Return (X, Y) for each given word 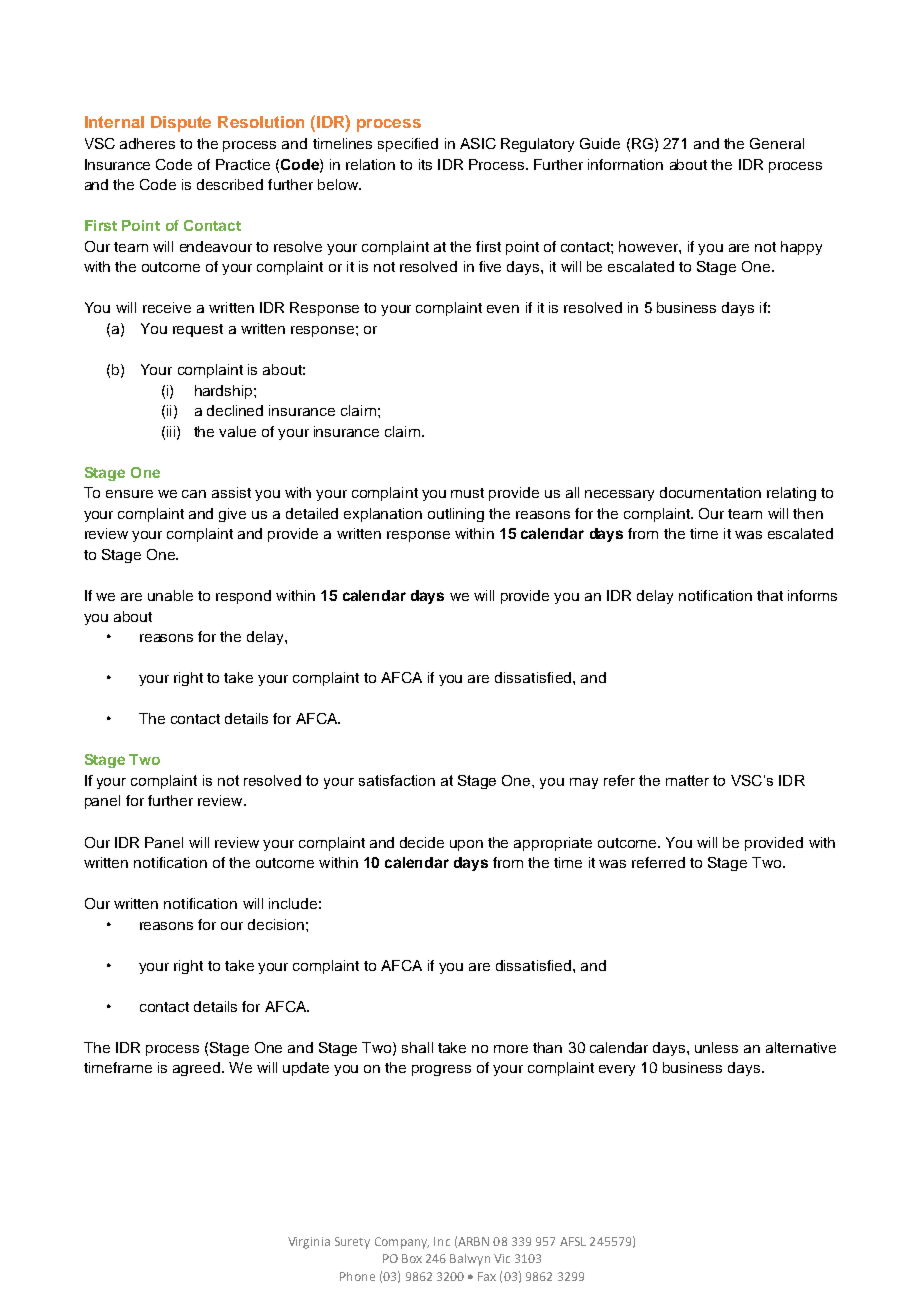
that (770, 595)
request (198, 330)
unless (716, 1047)
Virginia (309, 1243)
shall (417, 1047)
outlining (456, 515)
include (293, 903)
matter (687, 780)
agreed (198, 1069)
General (777, 143)
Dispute (181, 124)
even (503, 309)
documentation (710, 492)
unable (170, 595)
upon (466, 845)
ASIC (478, 143)
